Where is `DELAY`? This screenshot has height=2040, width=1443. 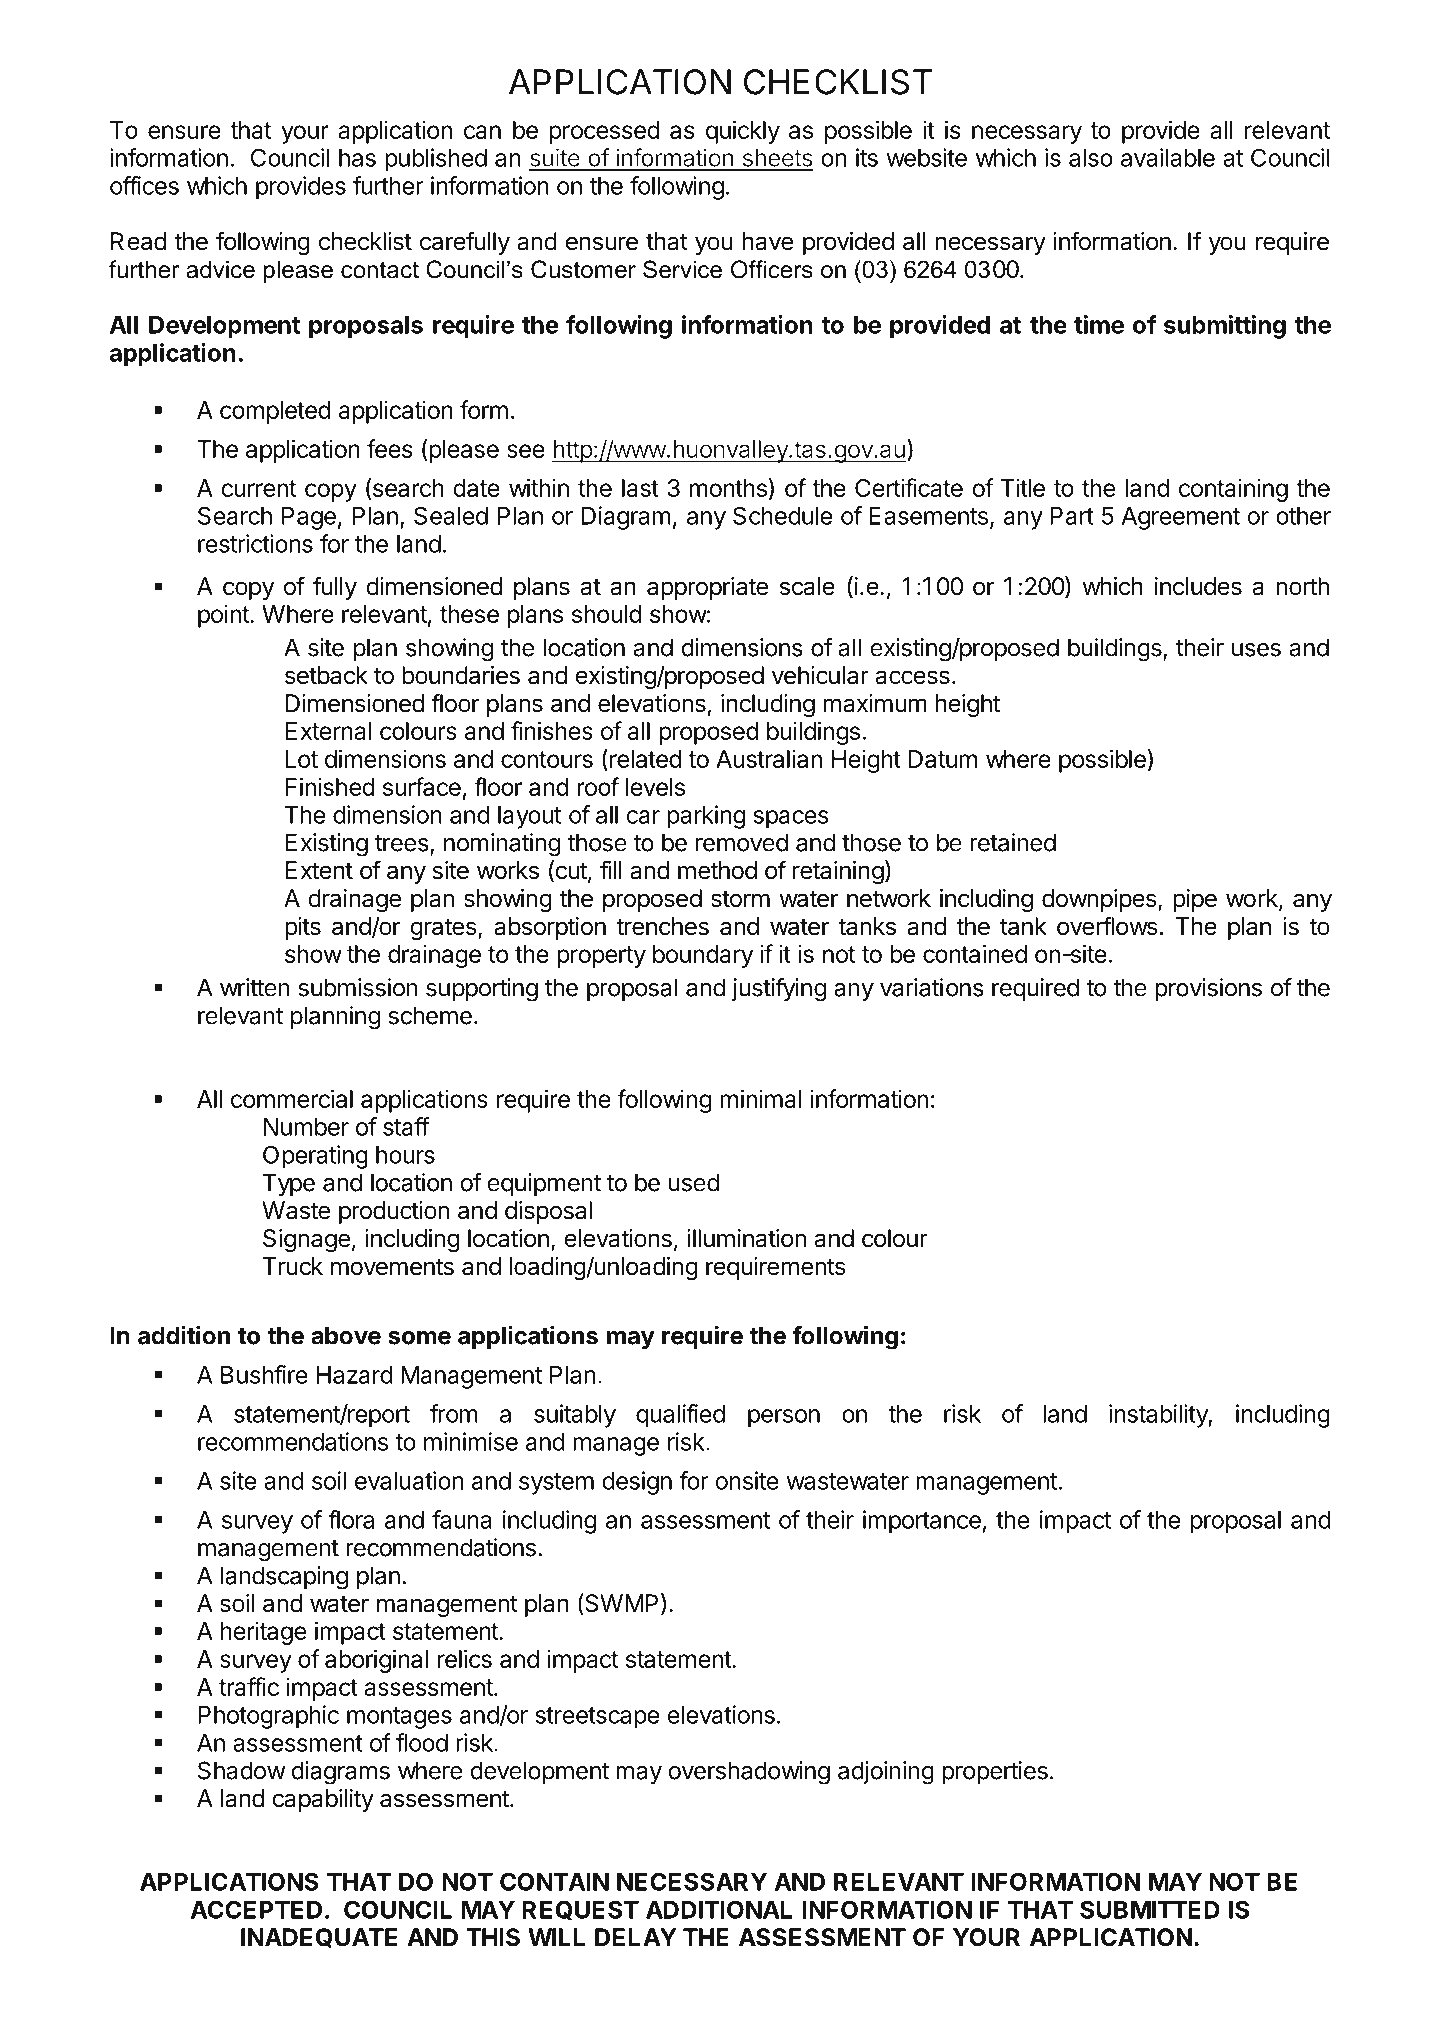
DELAY is located at coordinates (636, 1937).
